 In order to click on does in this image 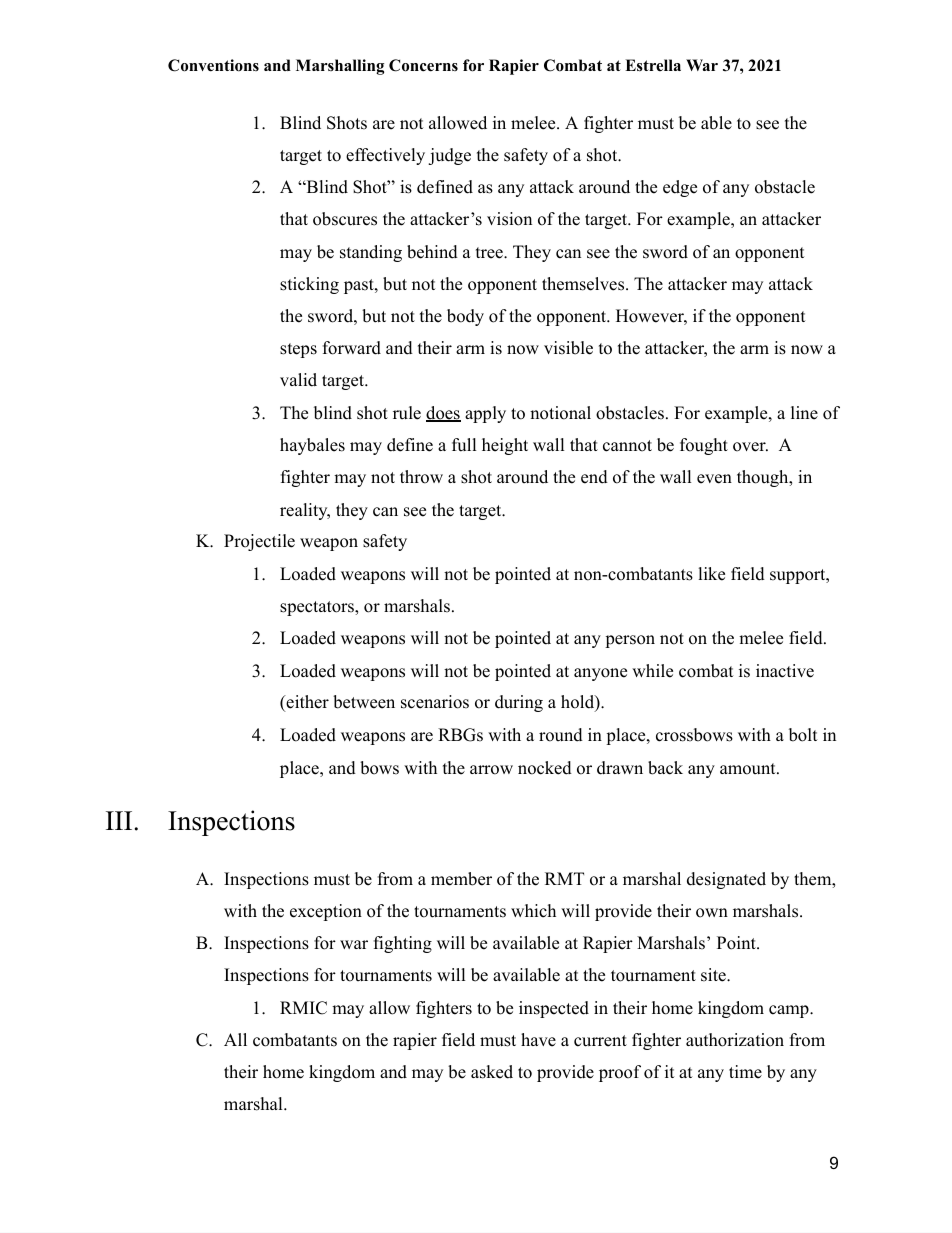, I will do `click(443, 414)`.
